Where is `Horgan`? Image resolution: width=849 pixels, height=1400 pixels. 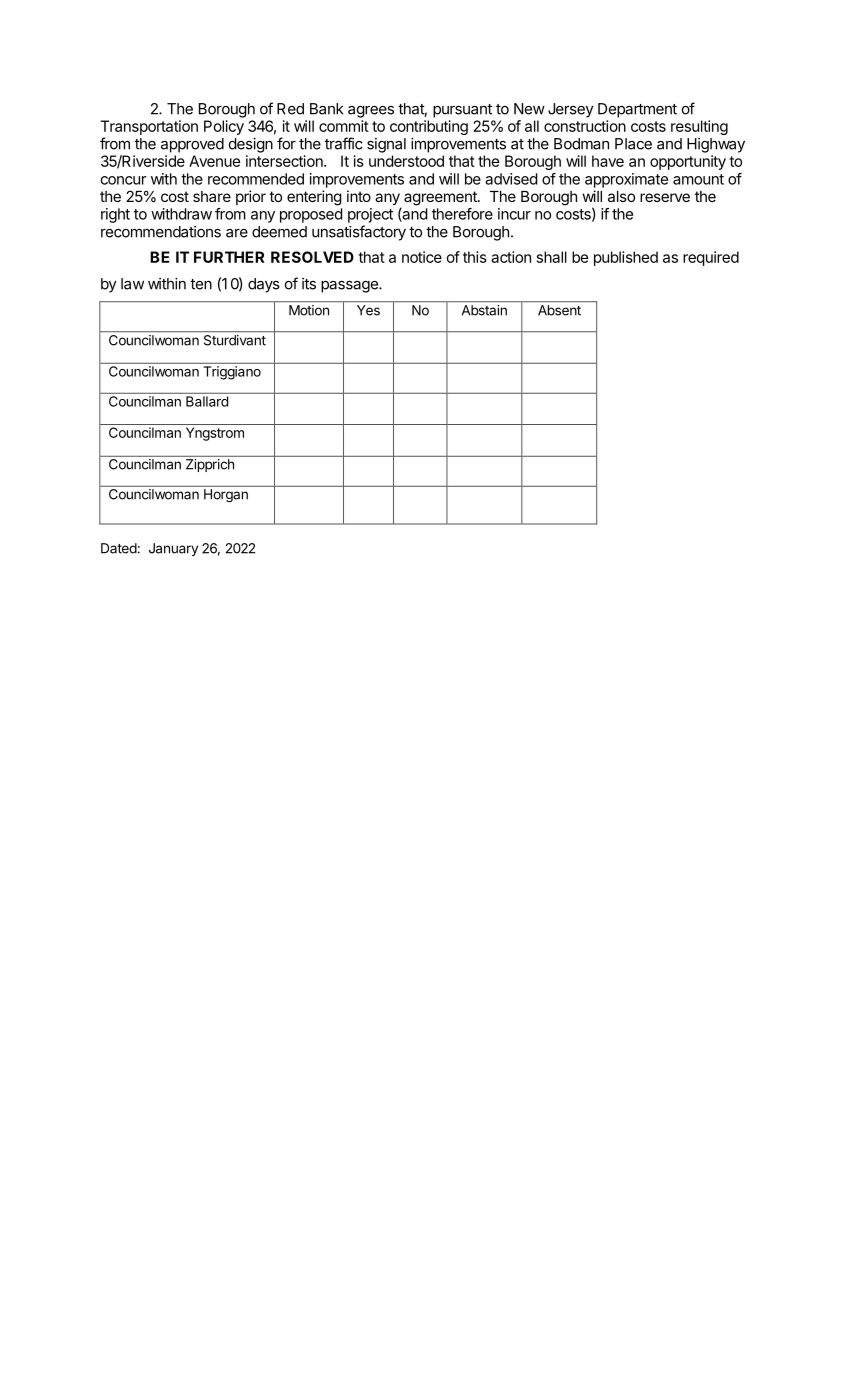 Horgan is located at coordinates (226, 495).
